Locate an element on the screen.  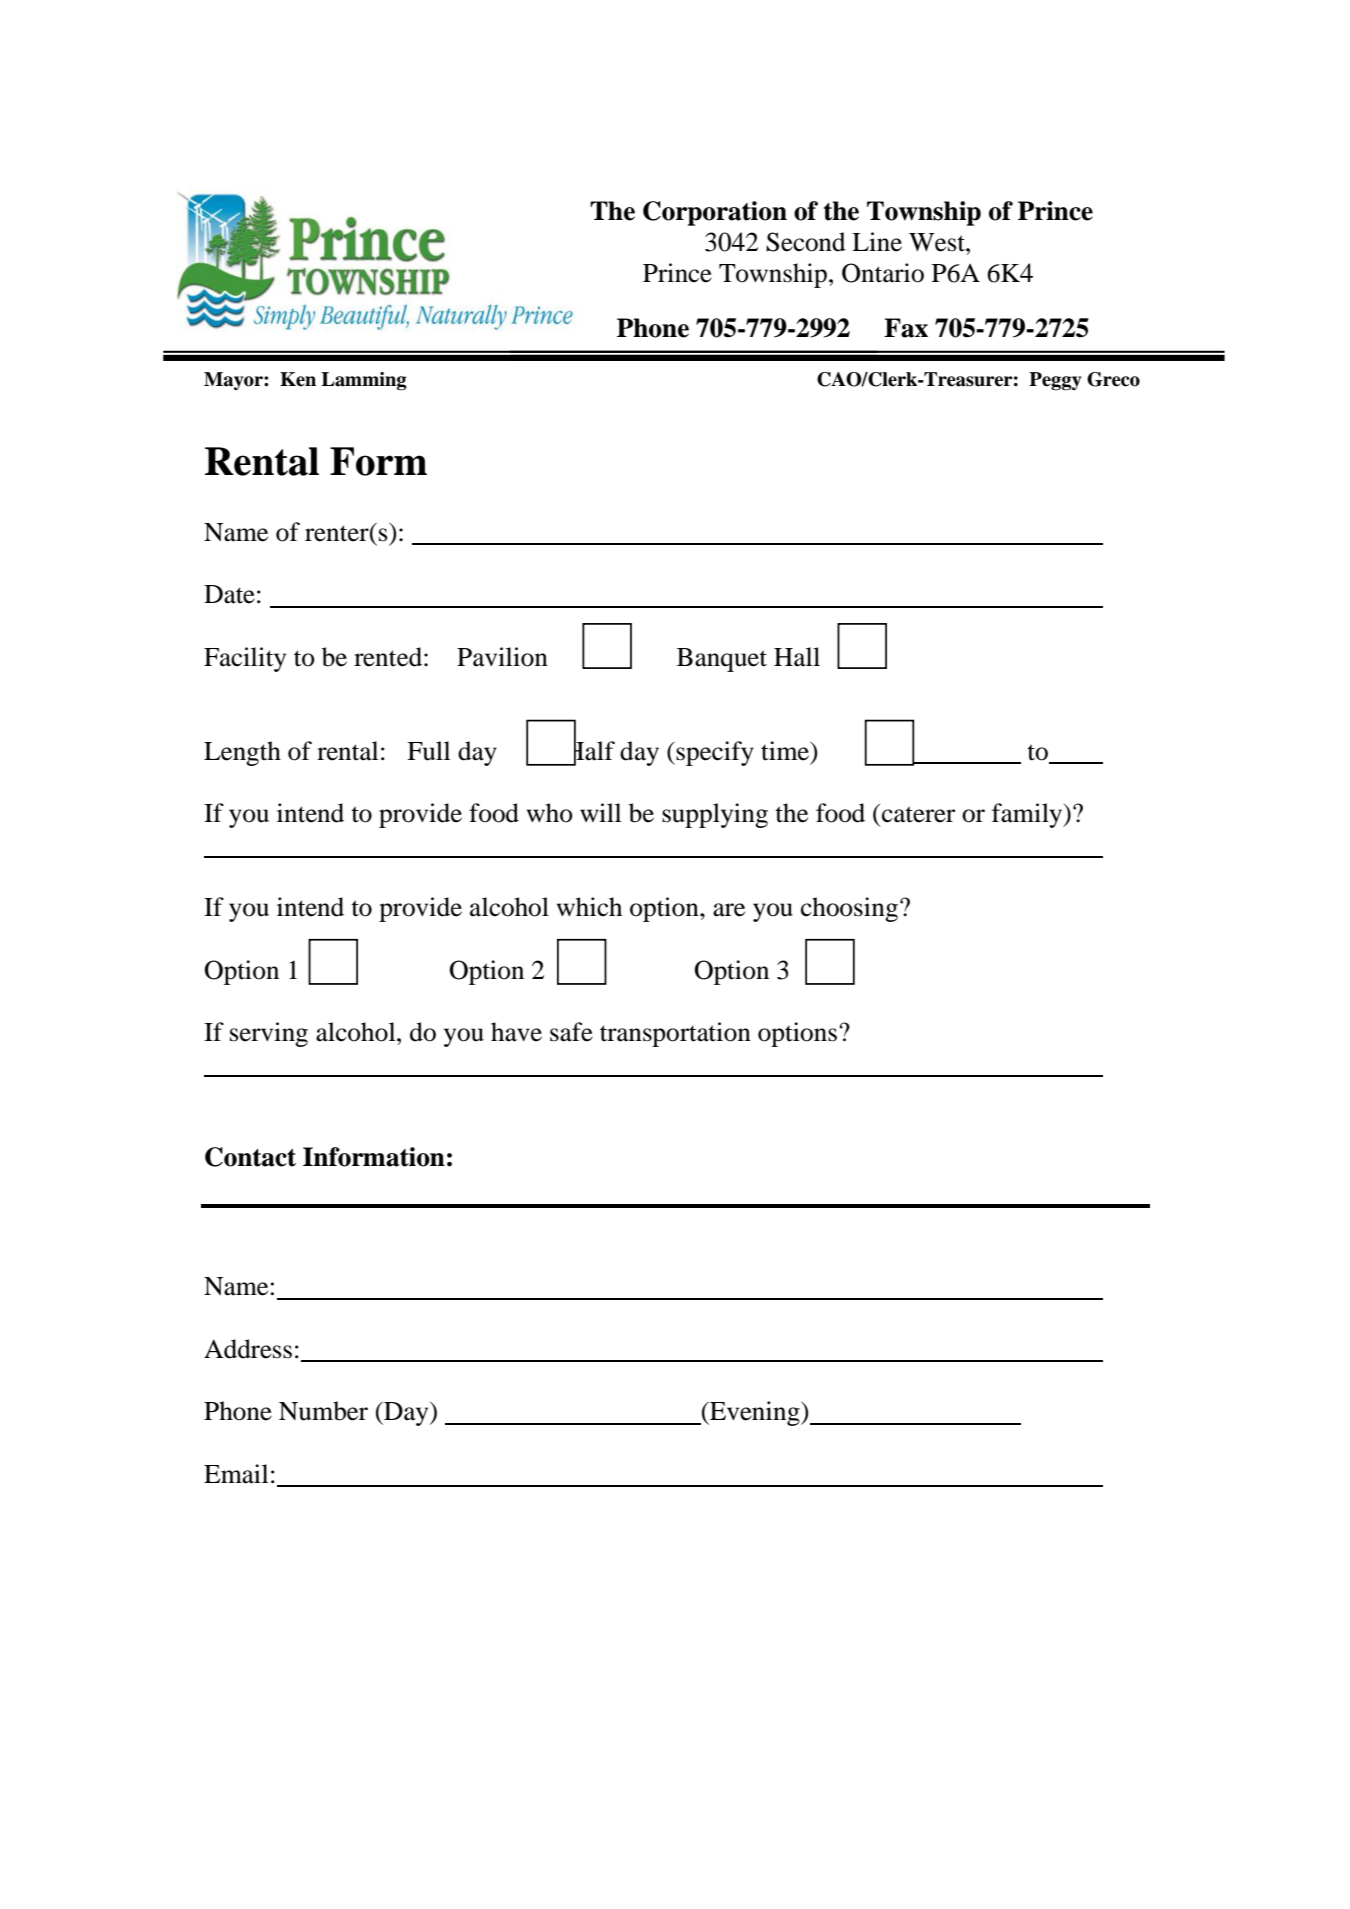
supplying is located at coordinates (715, 815).
